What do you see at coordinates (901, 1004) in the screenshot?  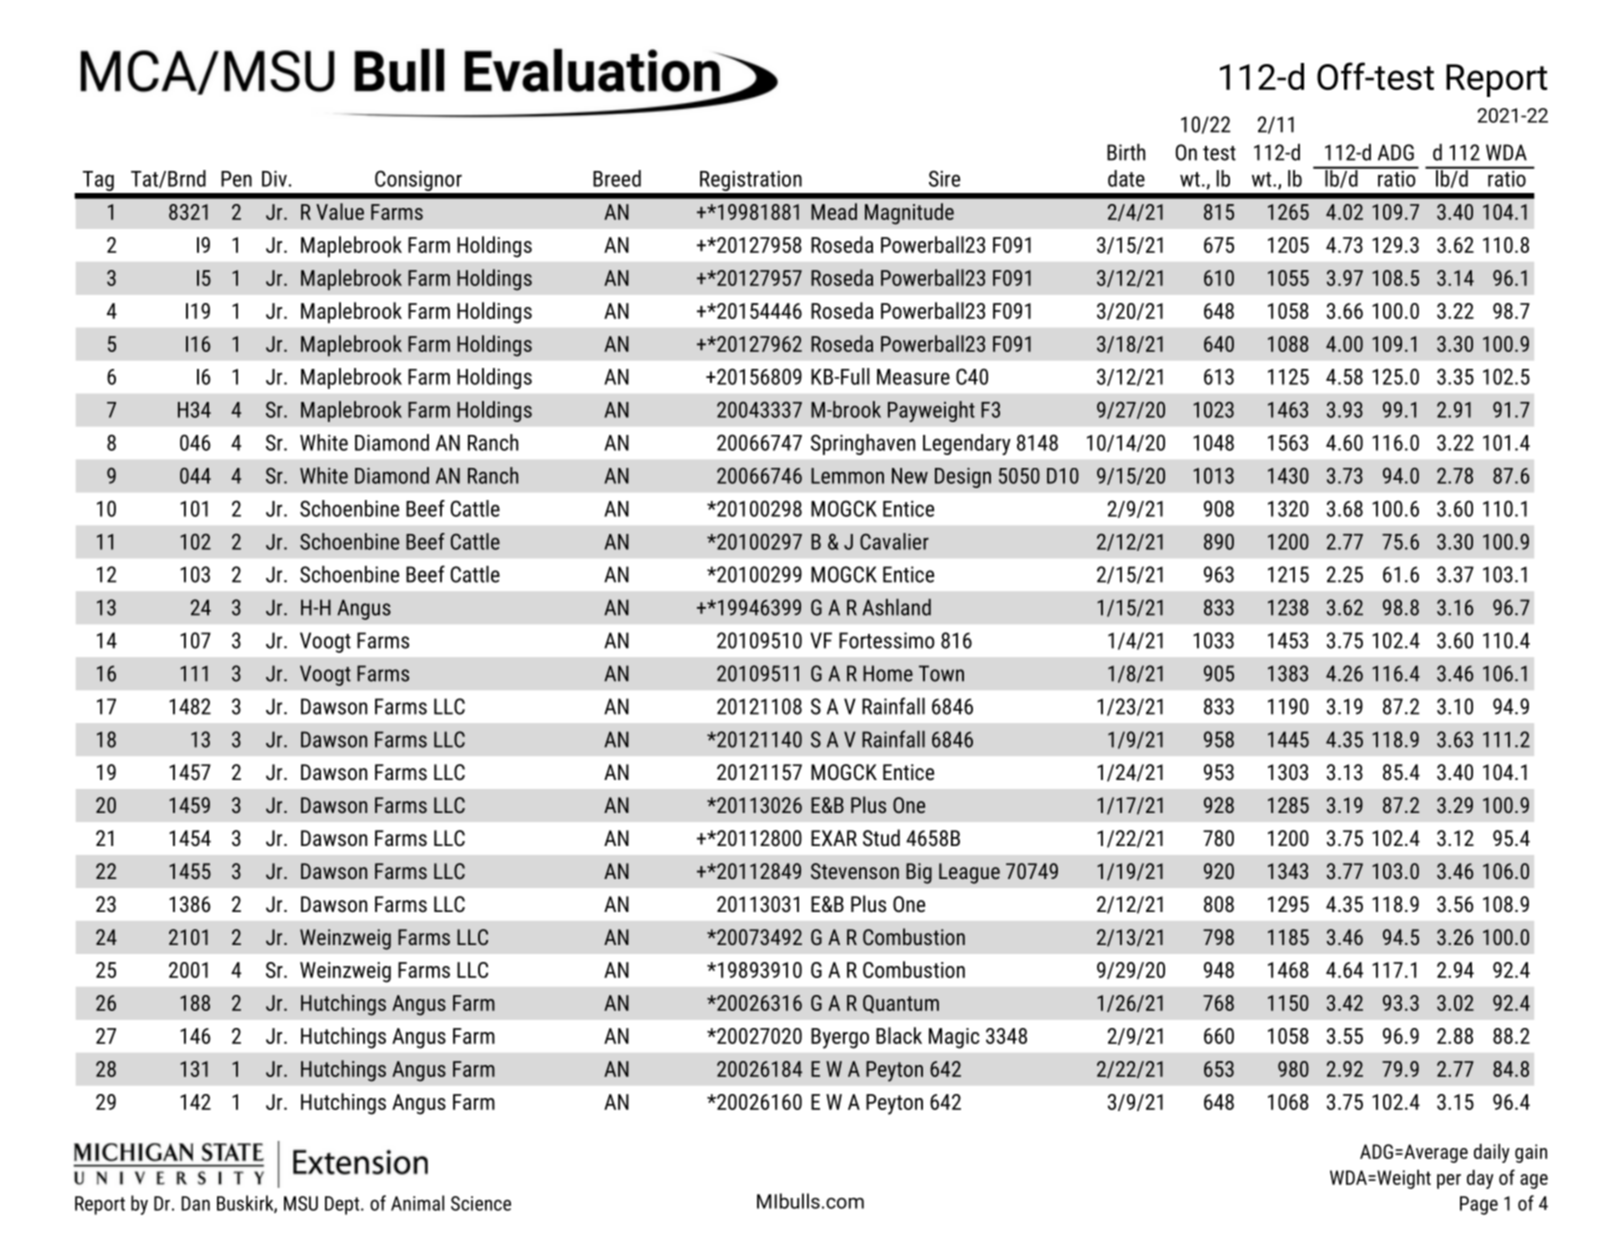 I see `Quantum` at bounding box center [901, 1004].
